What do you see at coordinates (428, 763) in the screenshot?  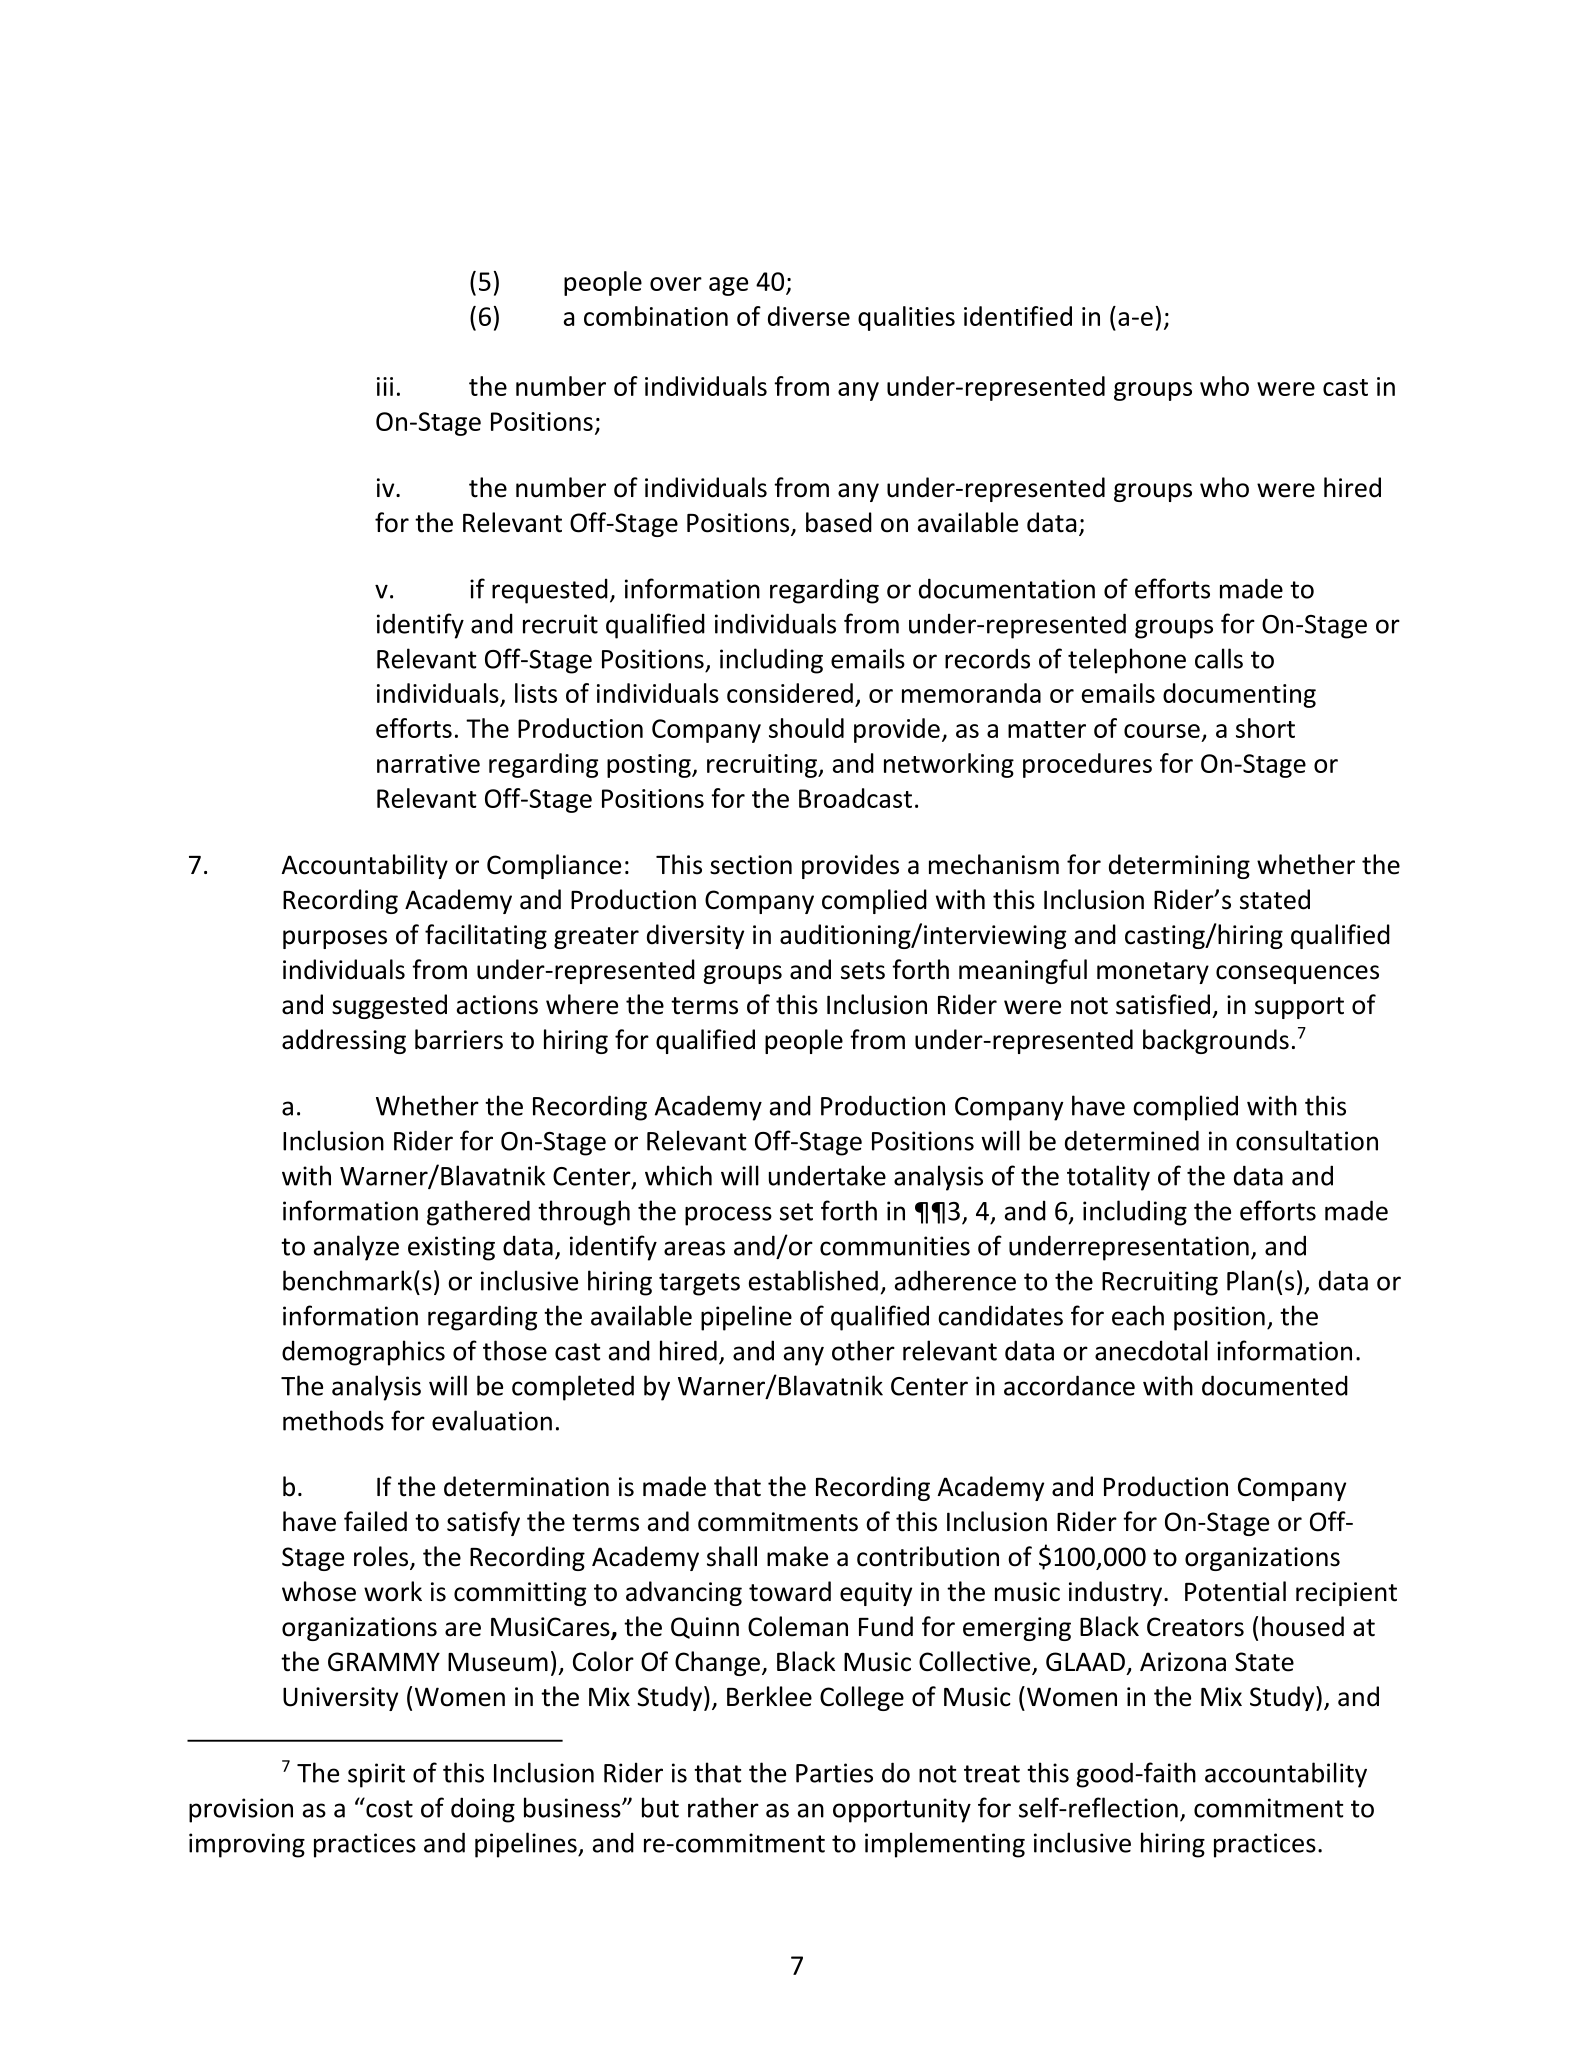 I see `narrative` at bounding box center [428, 763].
